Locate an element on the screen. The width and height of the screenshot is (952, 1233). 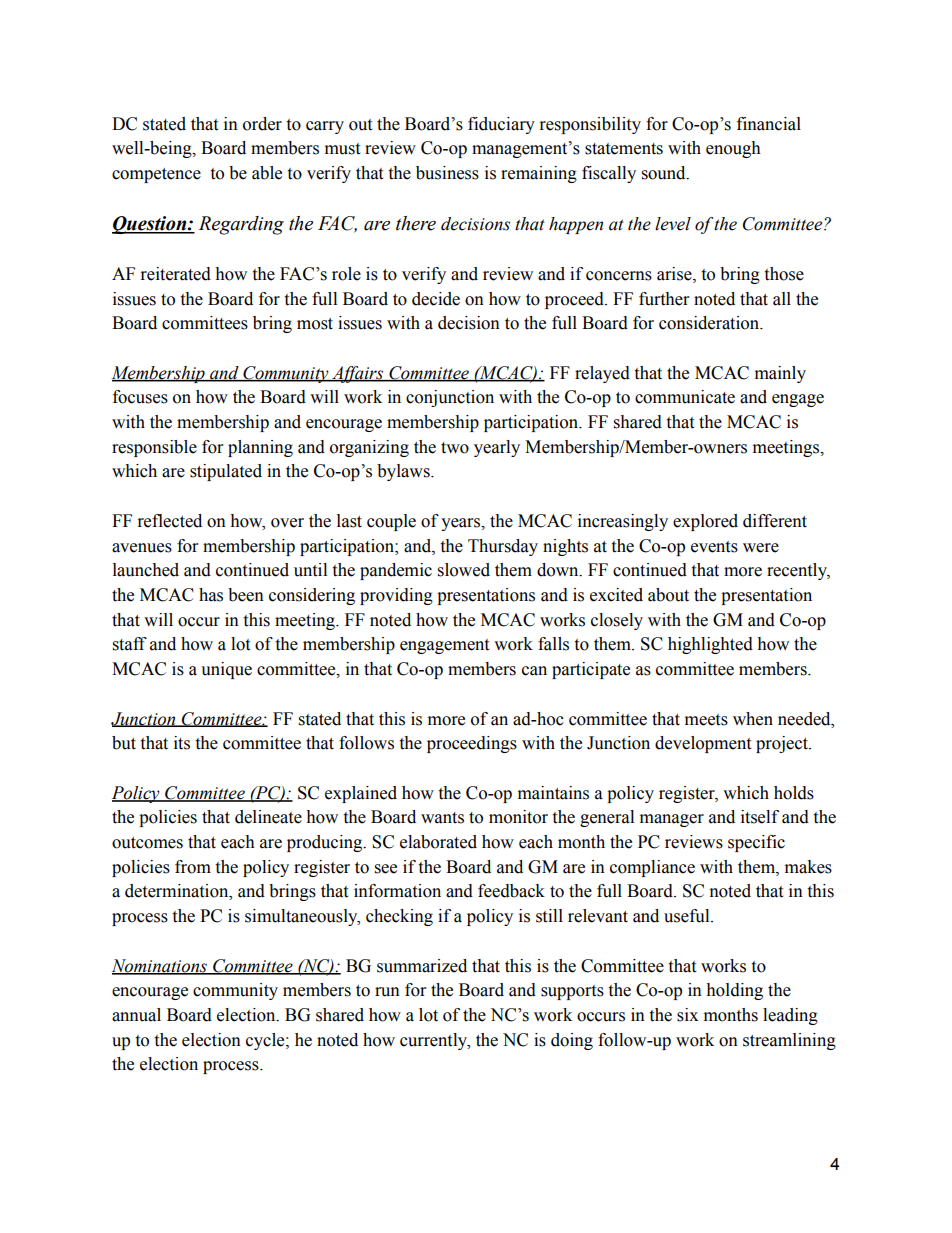
holding is located at coordinates (734, 991).
